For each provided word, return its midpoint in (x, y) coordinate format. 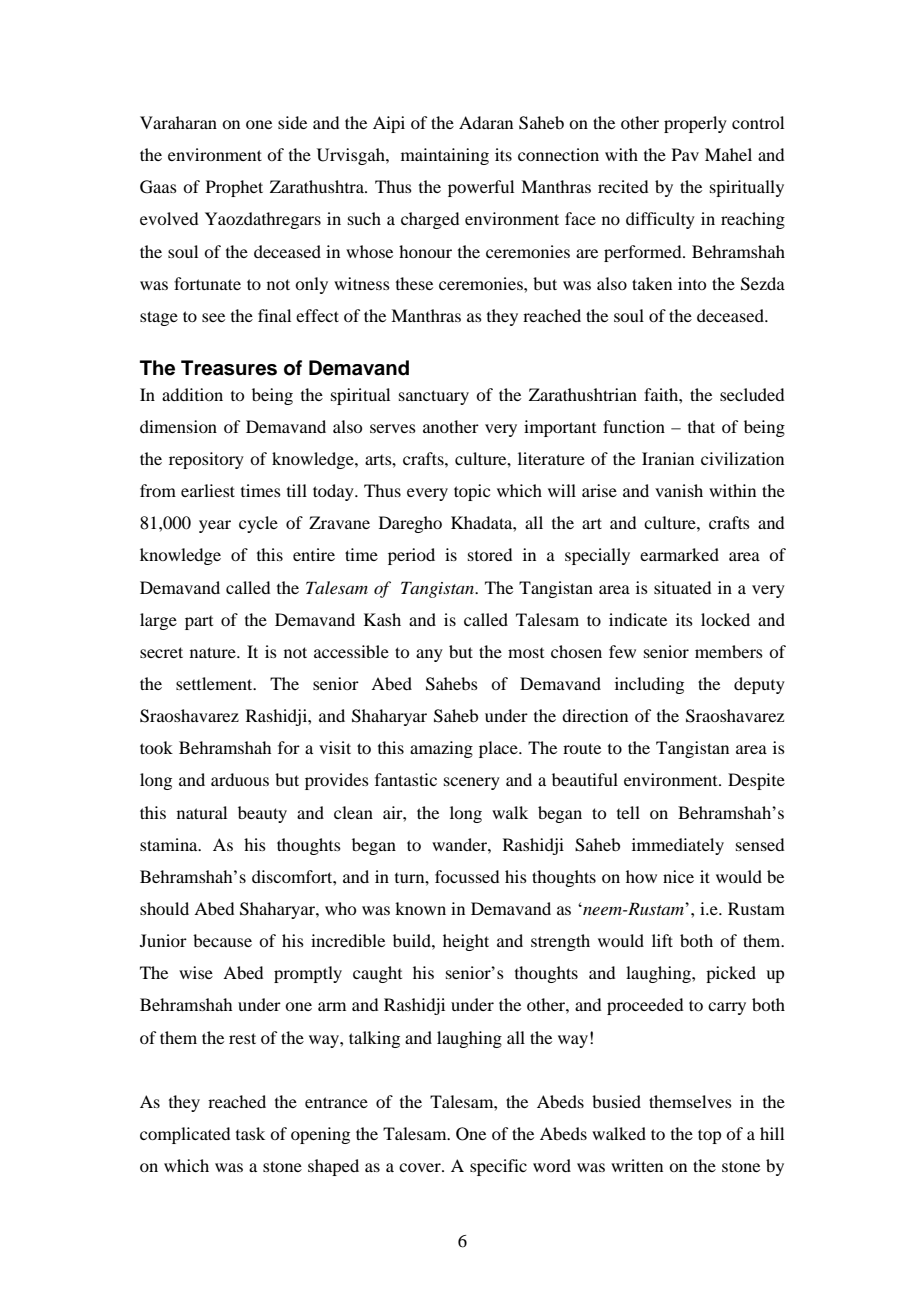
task (250, 1133)
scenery (472, 783)
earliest (208, 490)
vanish (679, 490)
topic (472, 492)
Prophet (234, 188)
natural (202, 812)
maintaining (445, 156)
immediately (678, 846)
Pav (685, 154)
